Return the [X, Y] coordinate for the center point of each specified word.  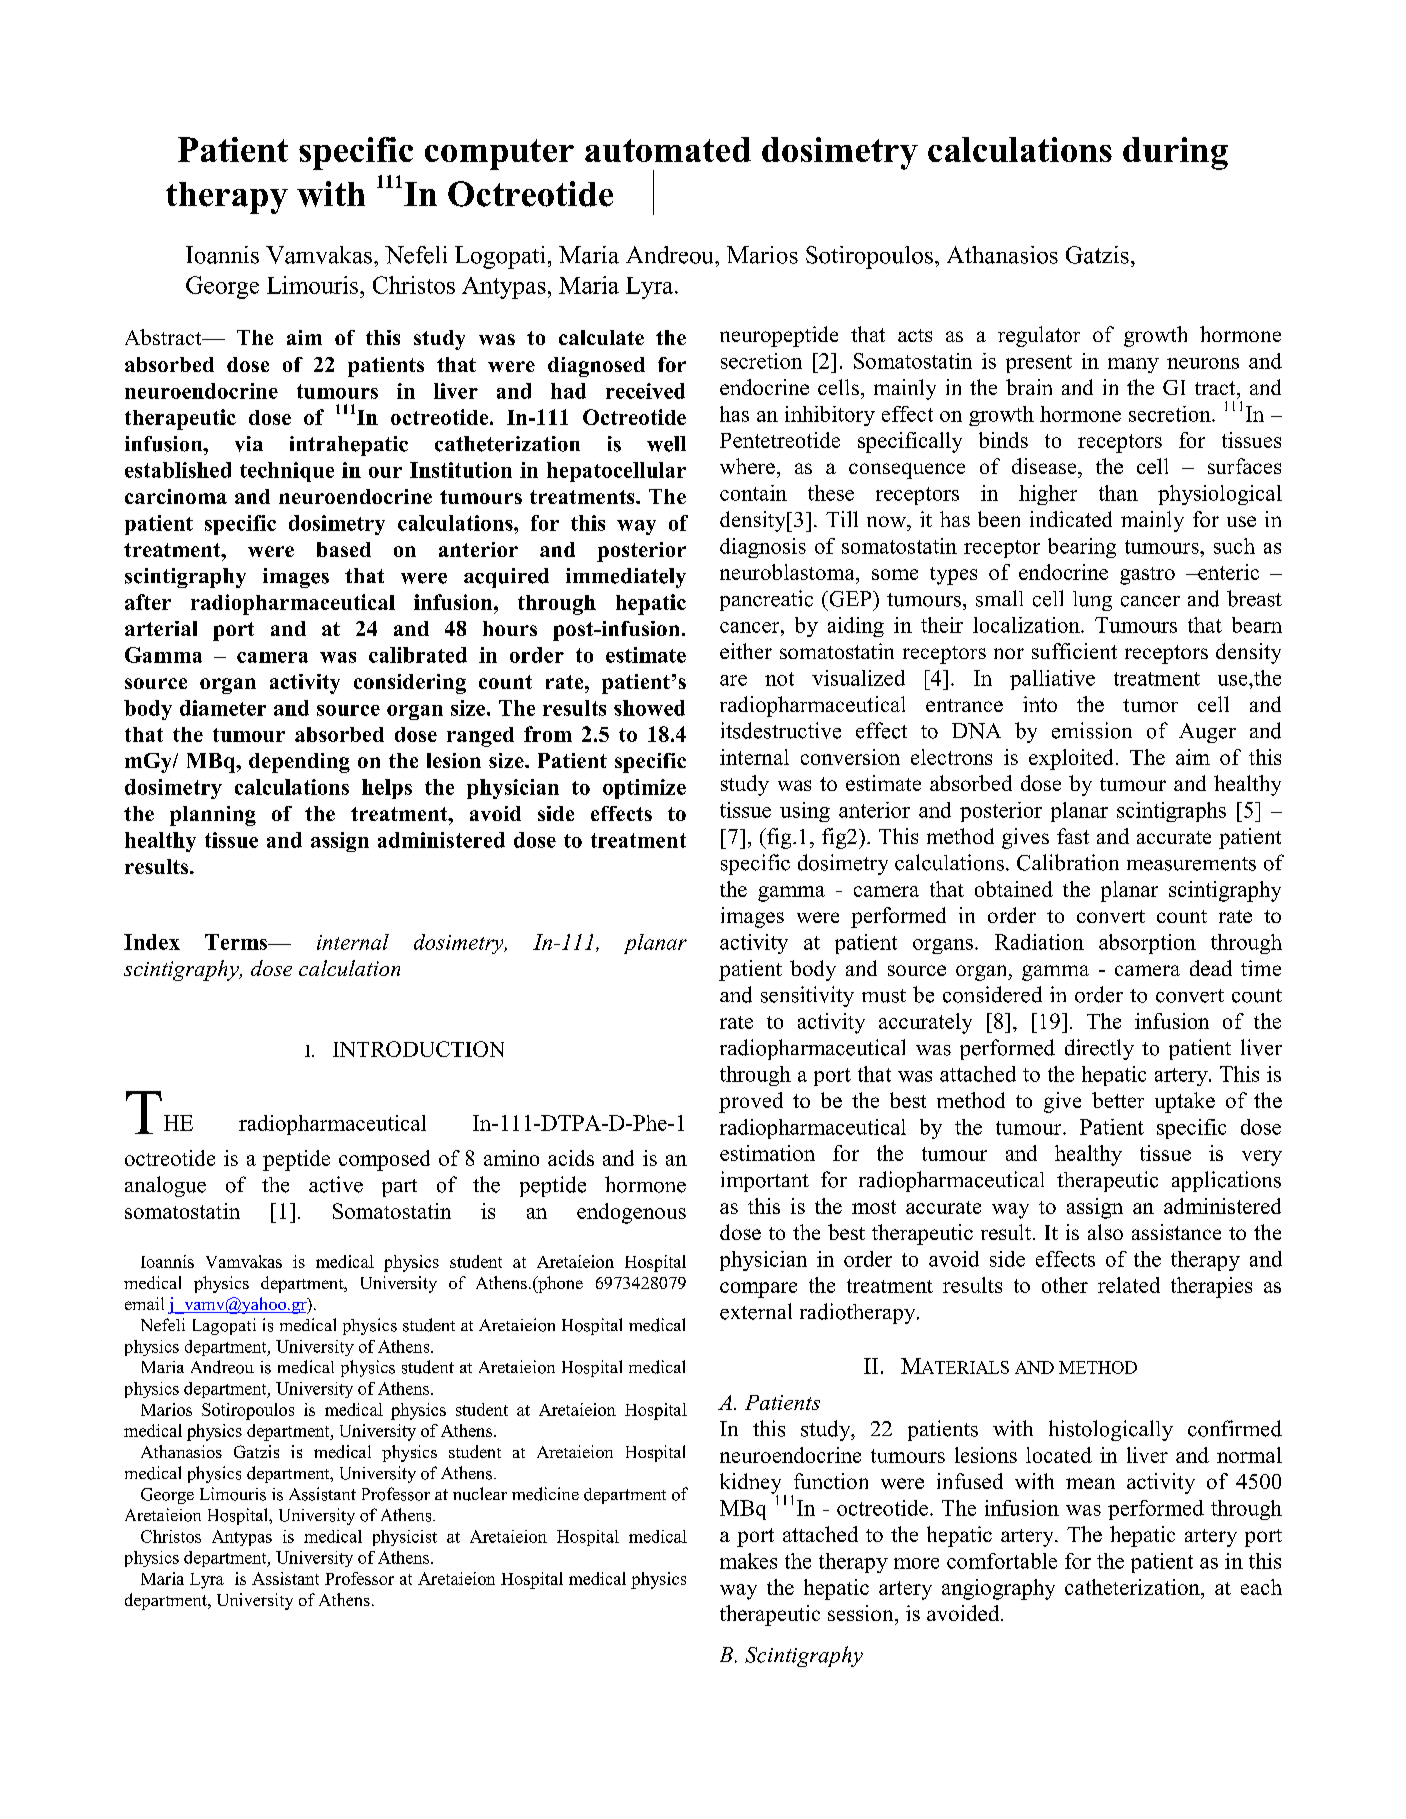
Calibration [1068, 862]
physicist [405, 1538]
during [1175, 153]
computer [499, 154]
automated [668, 149]
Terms [237, 942]
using [805, 812]
